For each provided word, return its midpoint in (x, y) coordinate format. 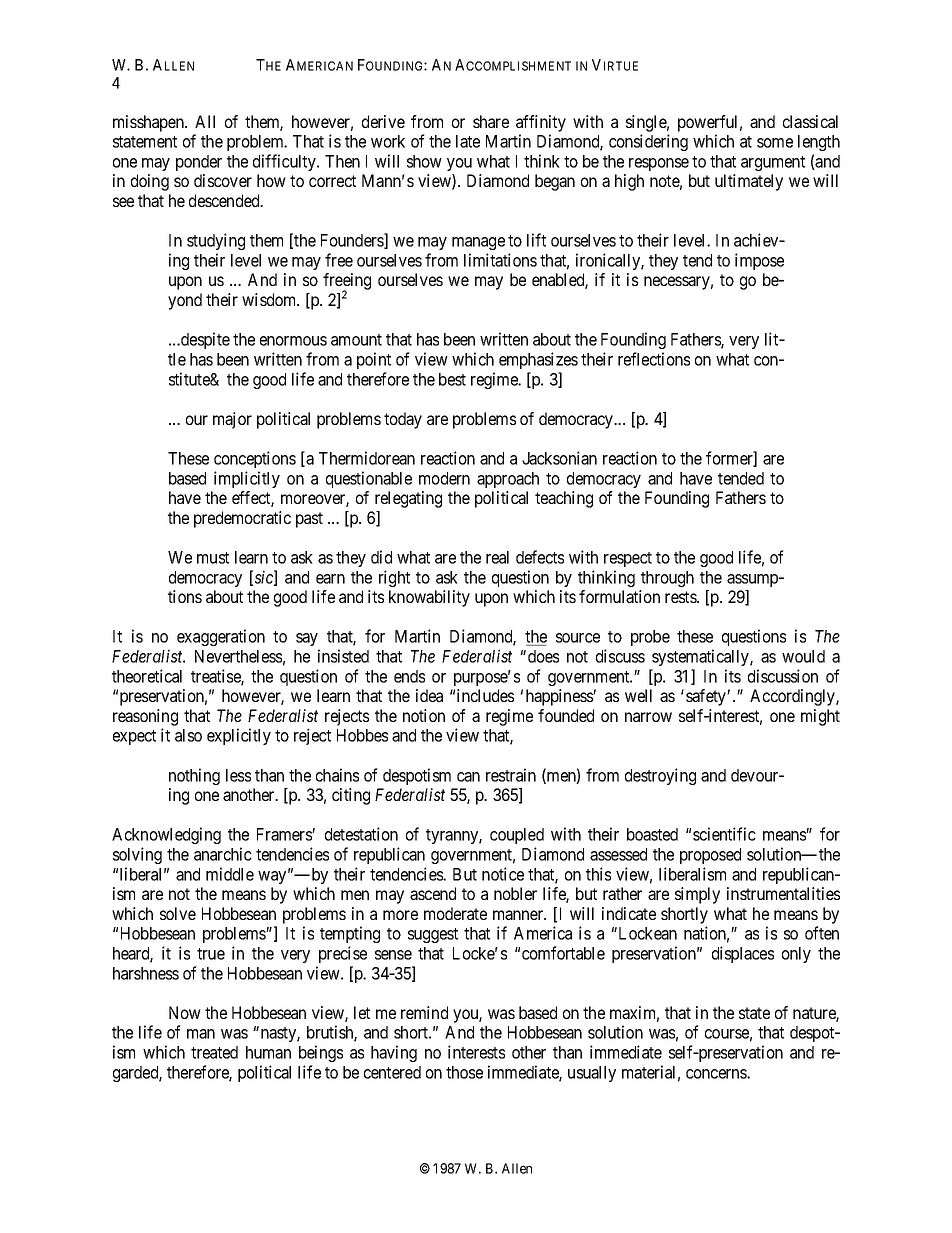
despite (204, 340)
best (452, 379)
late (468, 141)
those (464, 1072)
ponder (199, 163)
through (667, 579)
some (775, 143)
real (497, 557)
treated (214, 1052)
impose (759, 261)
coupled (517, 836)
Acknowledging (166, 835)
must (213, 558)
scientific (724, 834)
